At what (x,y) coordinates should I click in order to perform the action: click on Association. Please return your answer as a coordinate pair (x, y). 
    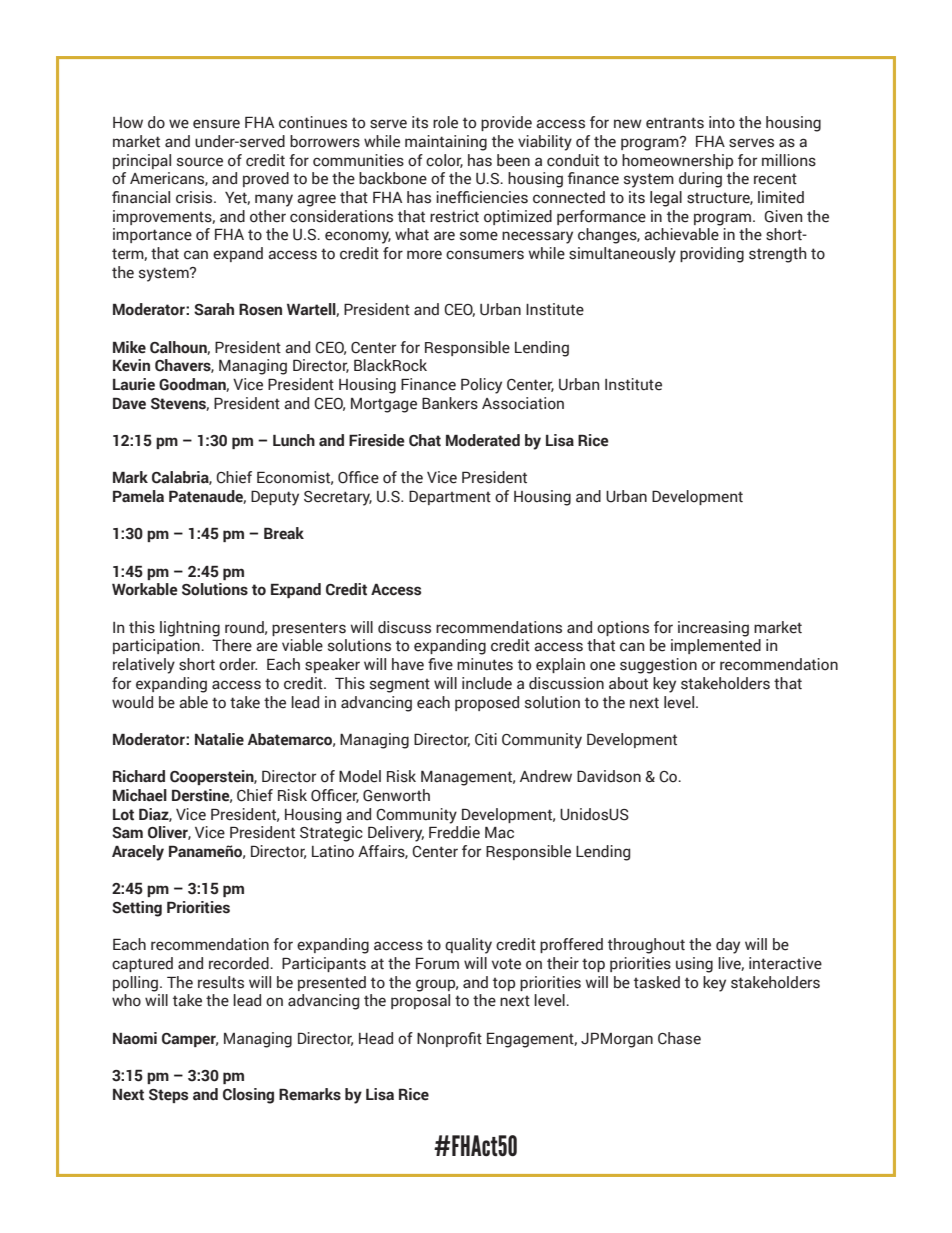
    Looking at the image, I should click on (523, 403).
